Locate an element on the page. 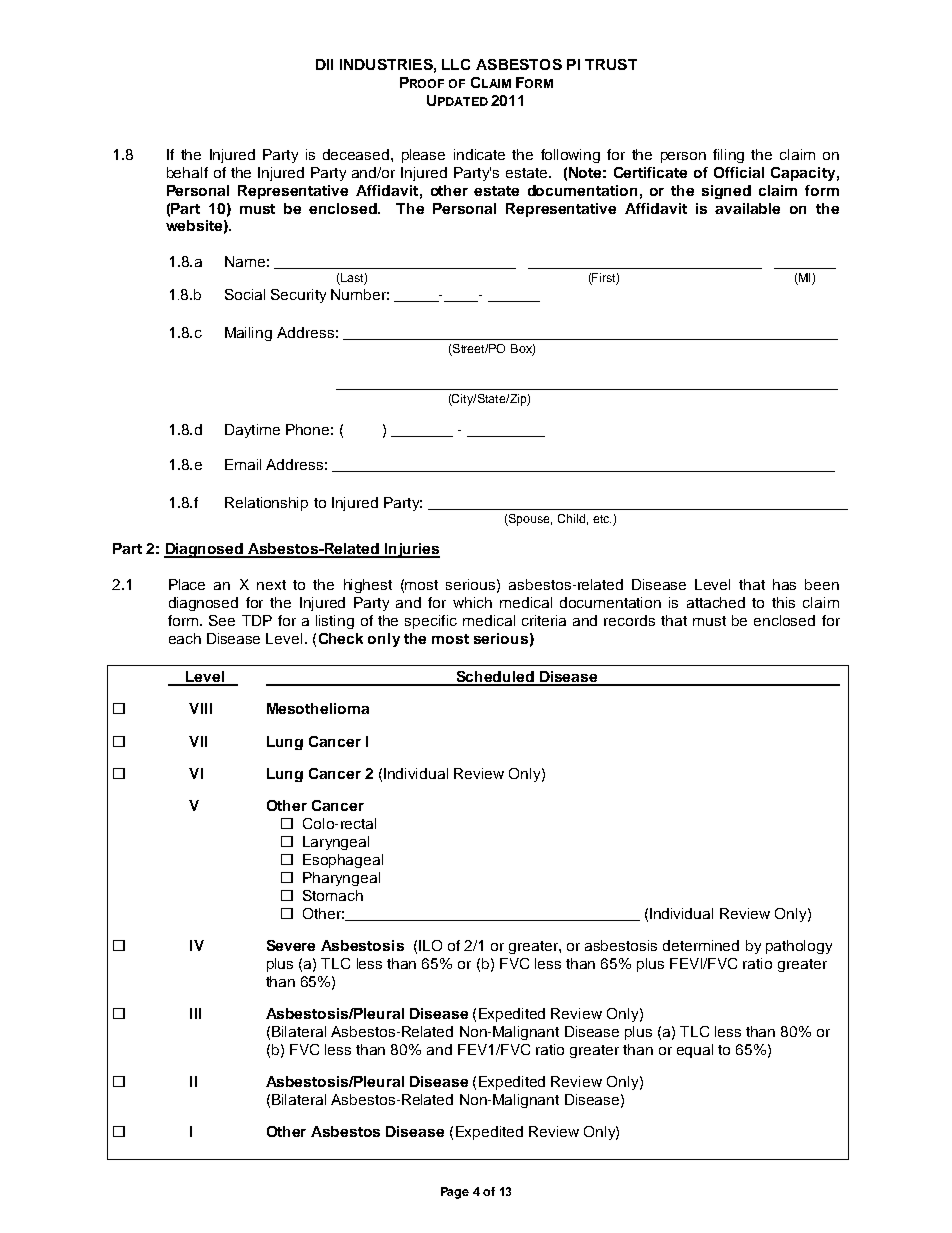  DII is located at coordinates (324, 64).
